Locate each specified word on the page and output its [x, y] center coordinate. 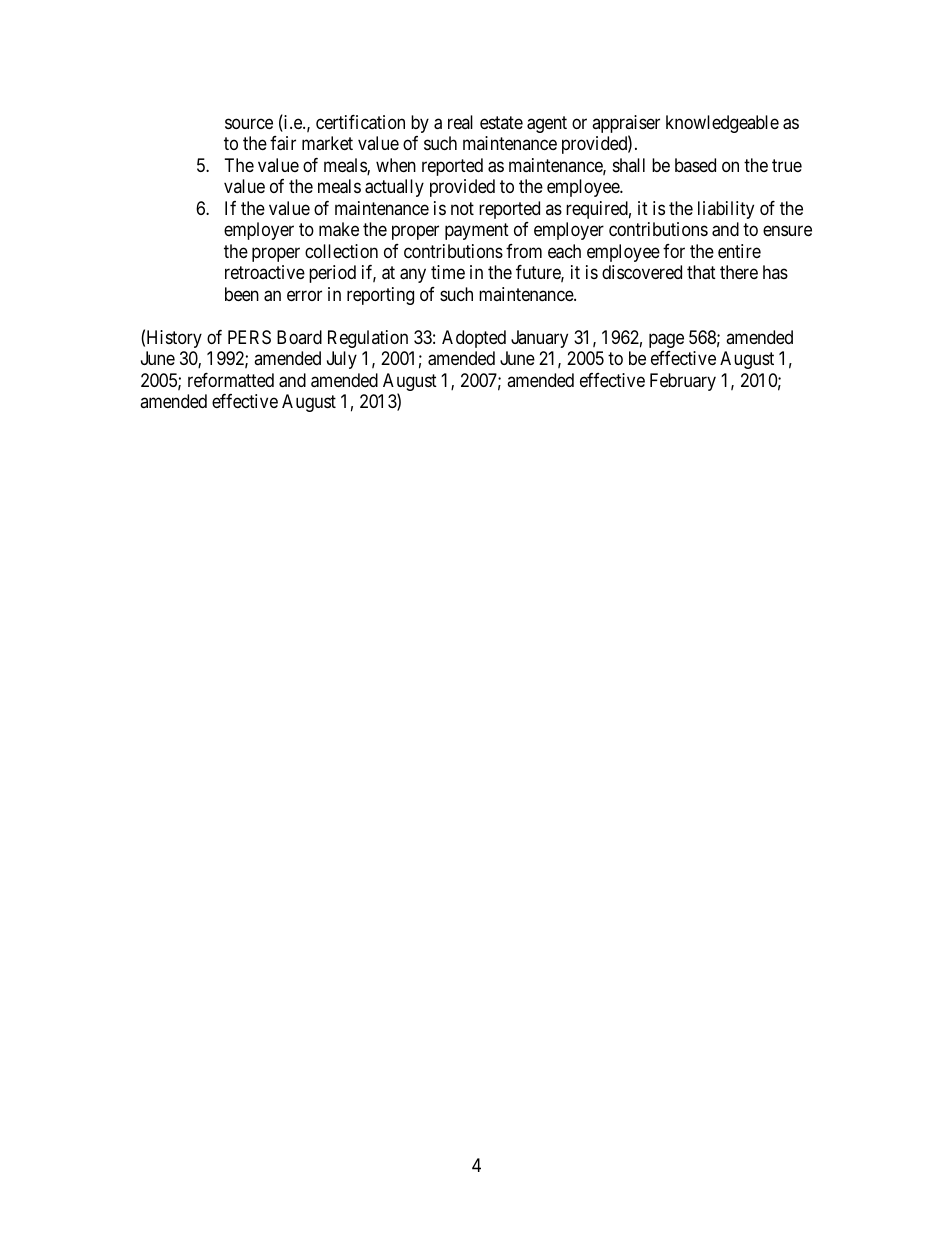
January [539, 339]
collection [341, 251]
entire [739, 251]
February [683, 382]
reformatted [231, 380]
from [524, 251]
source [249, 123]
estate [501, 122]
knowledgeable [722, 124]
